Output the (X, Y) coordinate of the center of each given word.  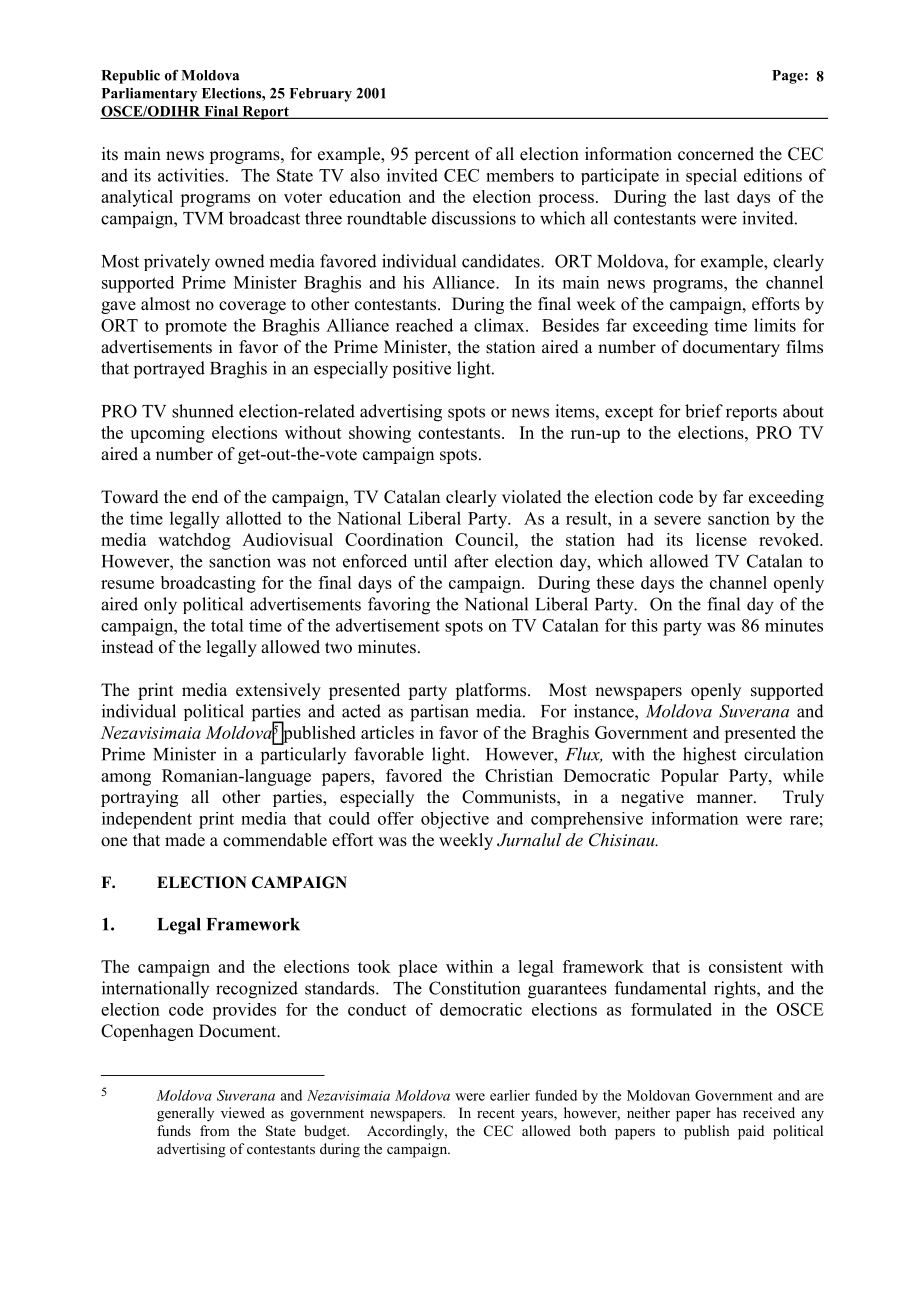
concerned (716, 154)
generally (185, 1114)
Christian (519, 775)
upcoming (167, 434)
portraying (139, 798)
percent (441, 156)
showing (380, 434)
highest (709, 756)
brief (704, 411)
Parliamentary (149, 95)
